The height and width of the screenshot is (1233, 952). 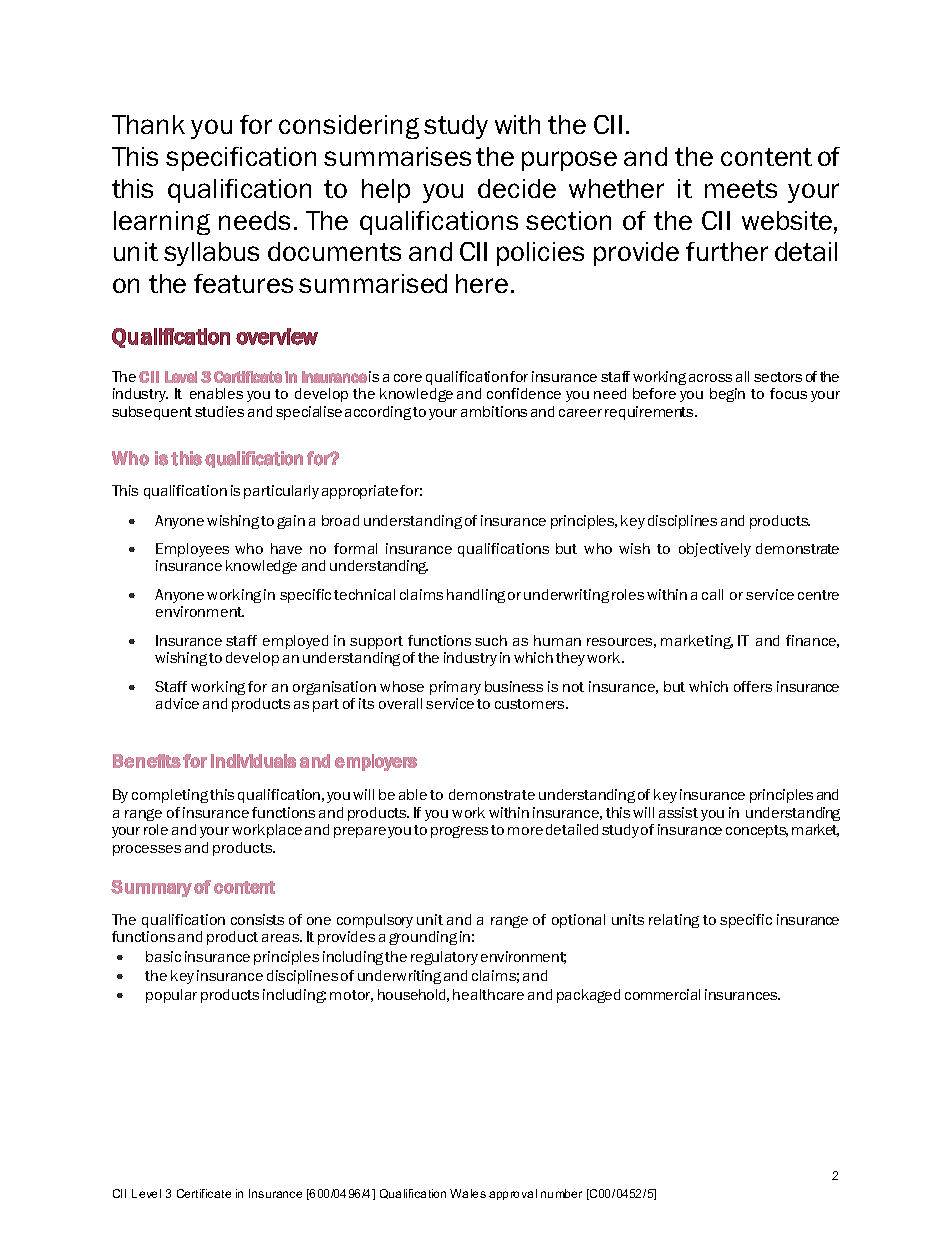 What do you see at coordinates (171, 996) in the screenshot?
I see `popular` at bounding box center [171, 996].
